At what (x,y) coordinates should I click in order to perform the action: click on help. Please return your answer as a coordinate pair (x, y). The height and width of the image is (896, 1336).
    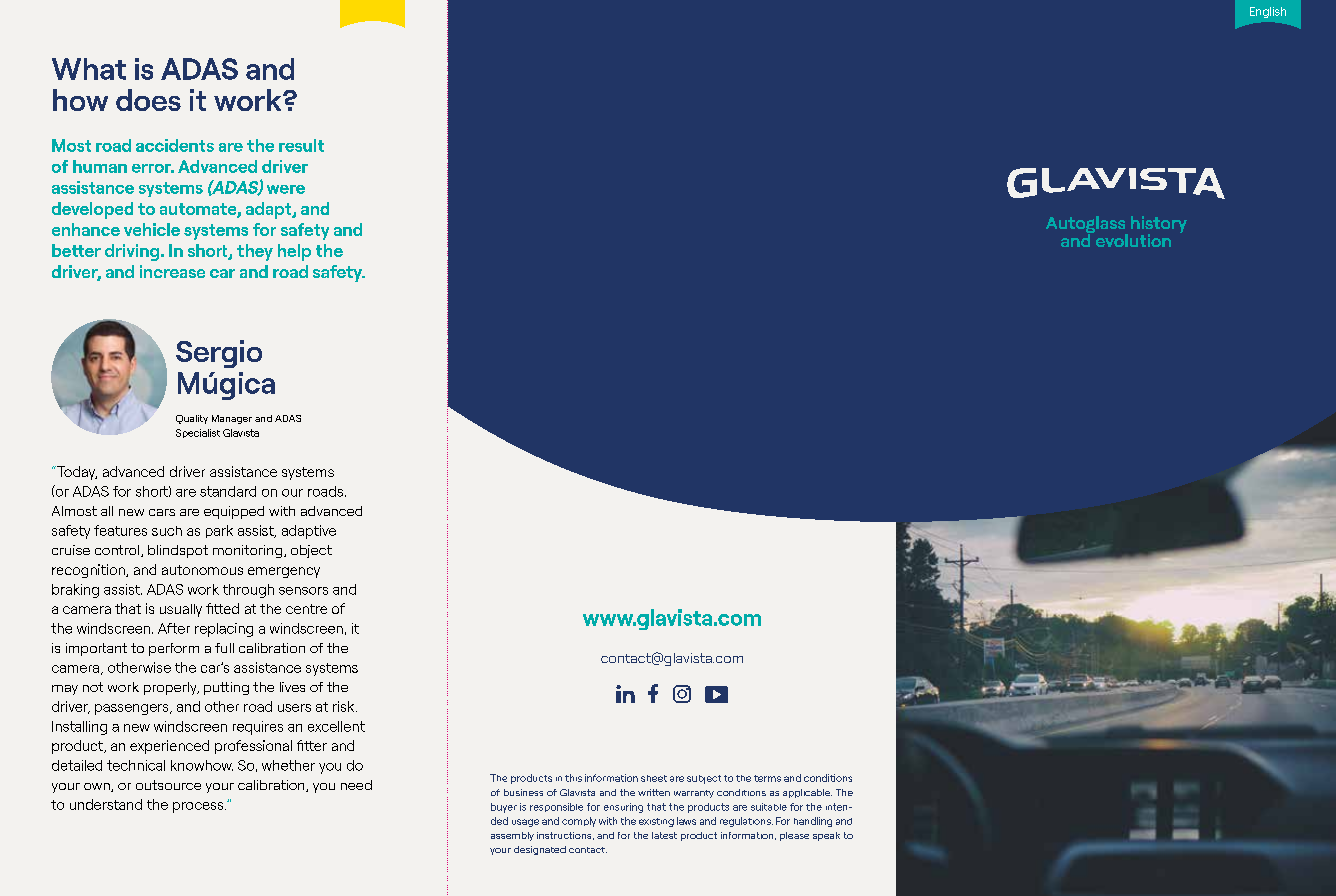
    Looking at the image, I should click on (294, 252).
